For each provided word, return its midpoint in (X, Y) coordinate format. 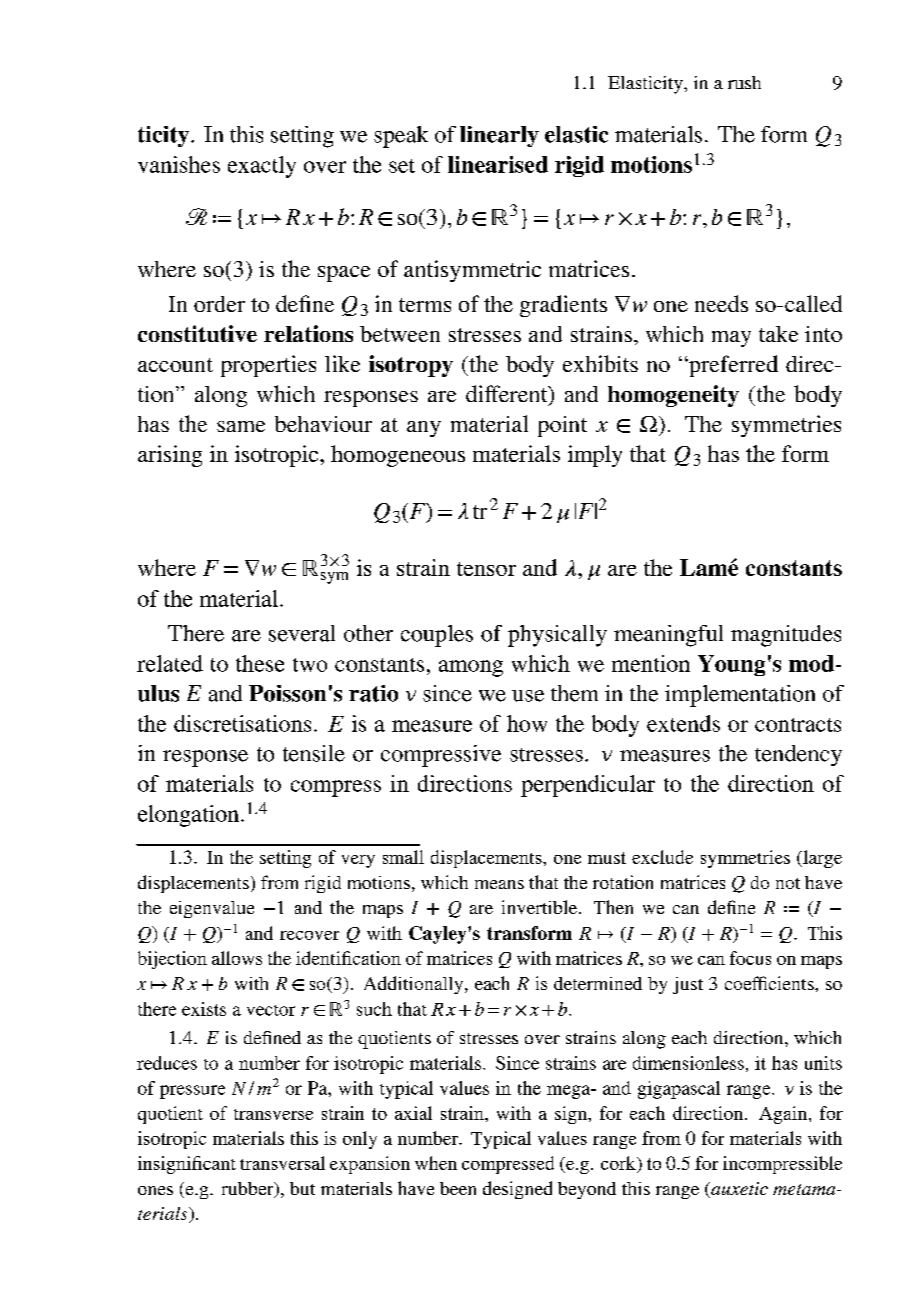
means (499, 884)
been (458, 1188)
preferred (732, 366)
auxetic (738, 1190)
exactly (262, 167)
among (471, 668)
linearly (499, 136)
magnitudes (786, 636)
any (424, 429)
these (260, 663)
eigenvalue (212, 909)
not (788, 883)
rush (744, 82)
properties (268, 366)
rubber (249, 1190)
